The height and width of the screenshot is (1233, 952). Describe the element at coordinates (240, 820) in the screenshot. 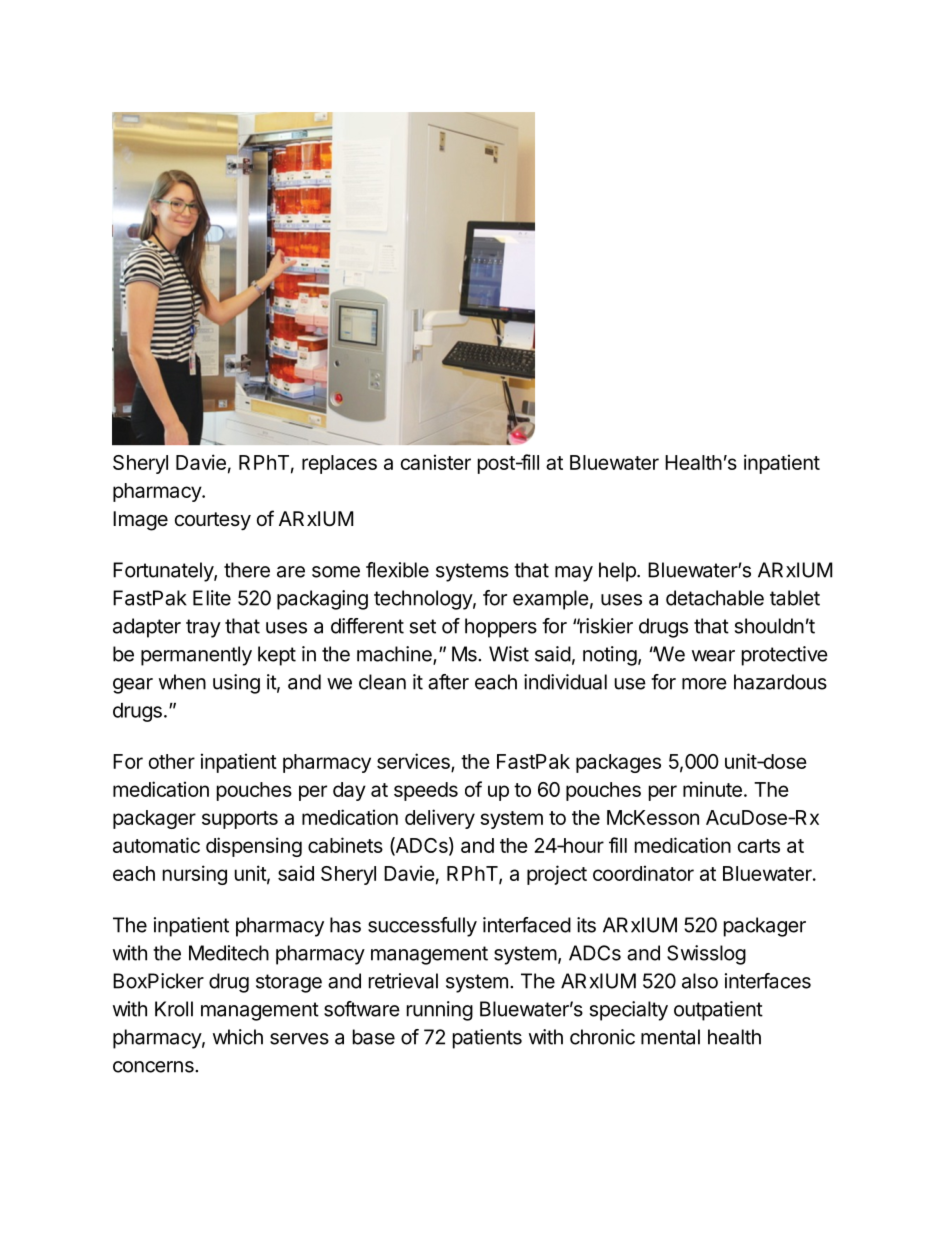

I see `supports` at that location.
